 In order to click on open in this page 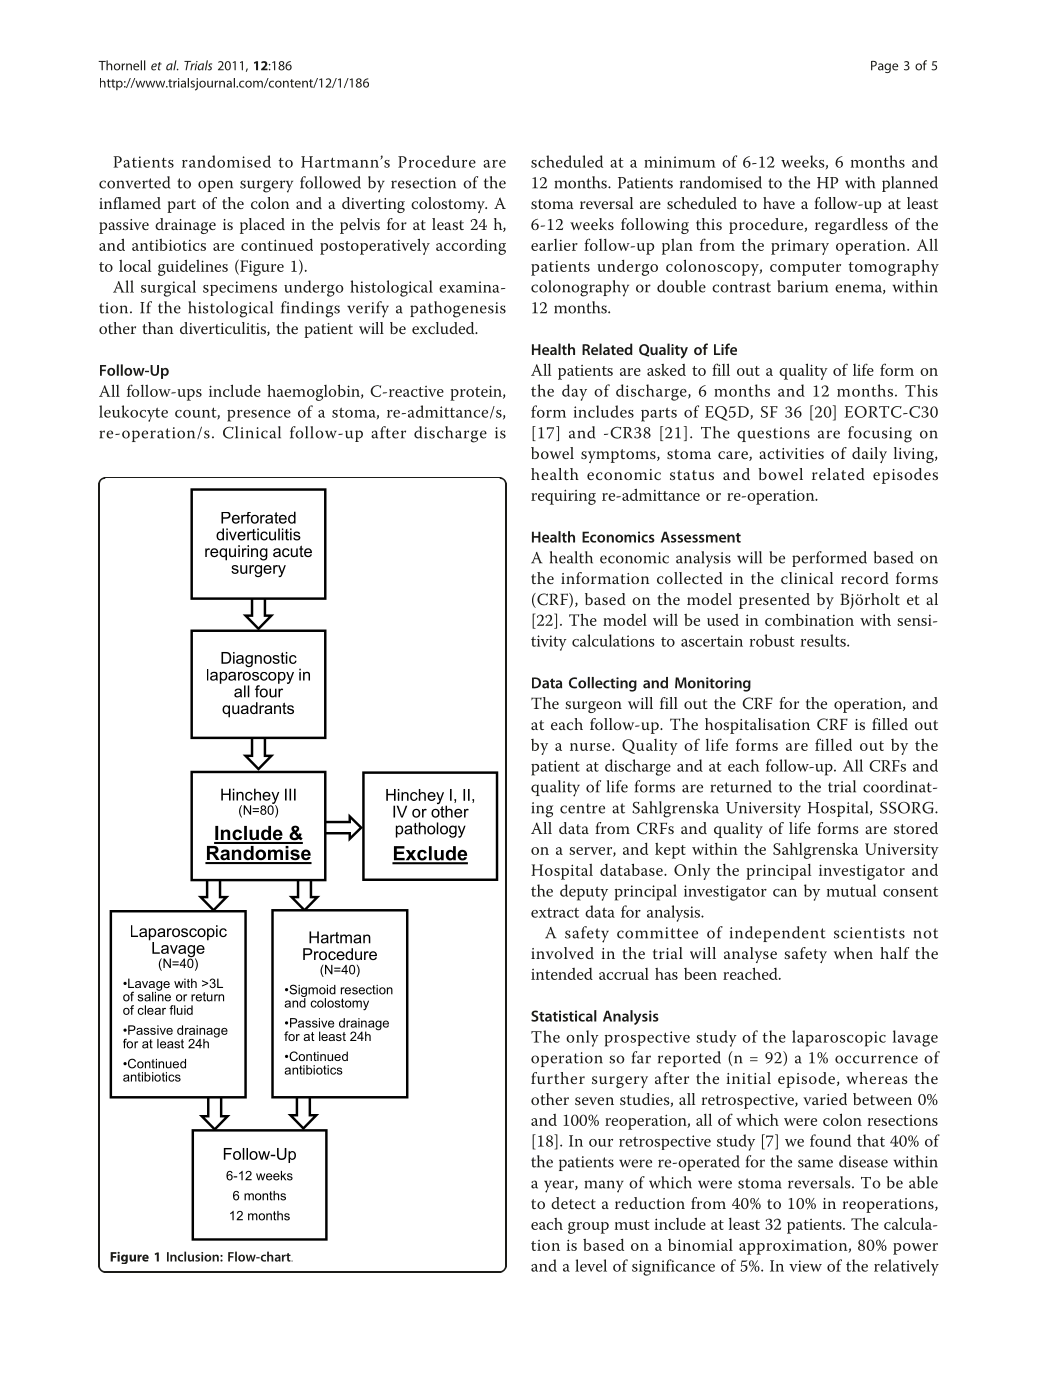, I will do `click(215, 186)`.
